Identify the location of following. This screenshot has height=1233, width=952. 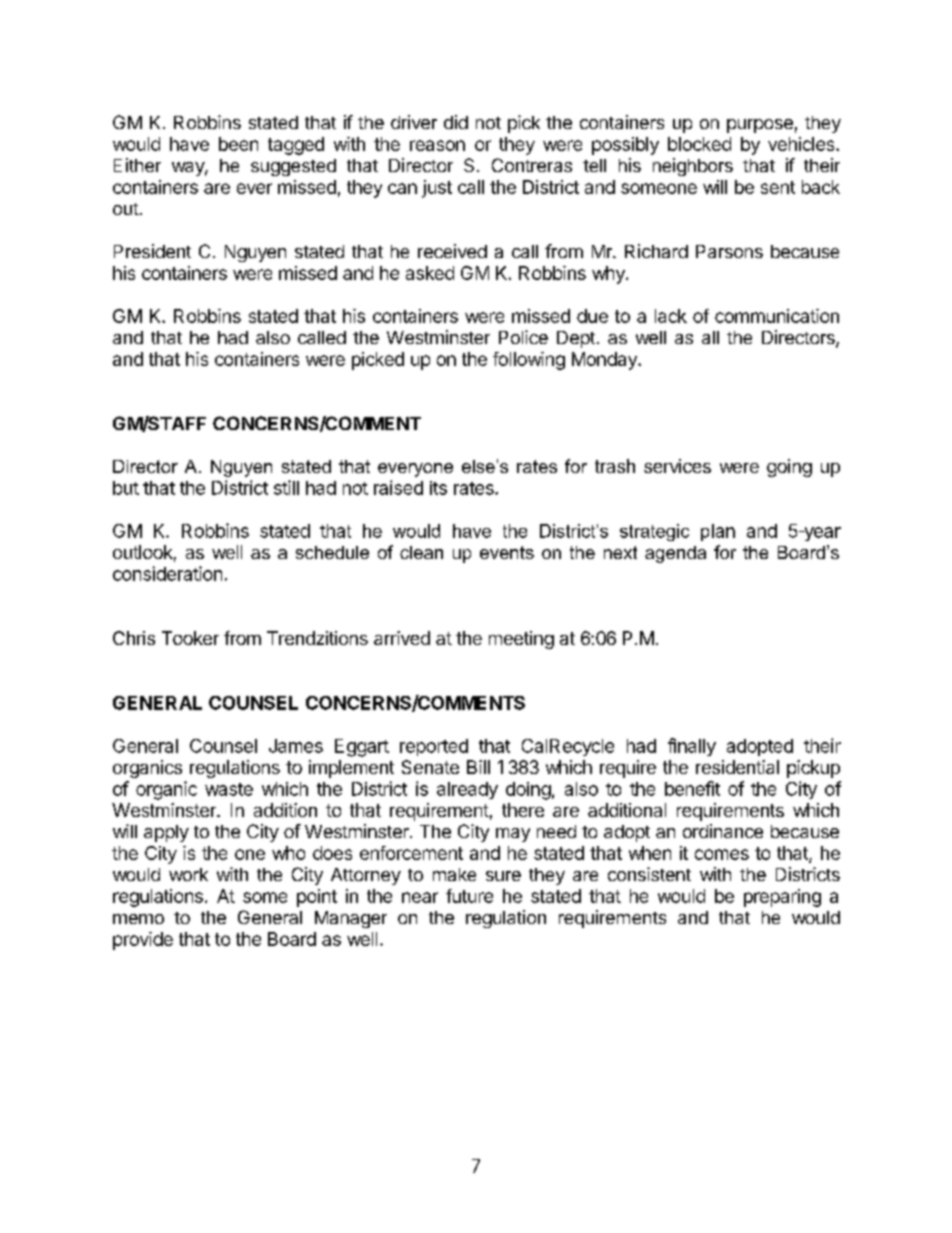
(529, 361).
